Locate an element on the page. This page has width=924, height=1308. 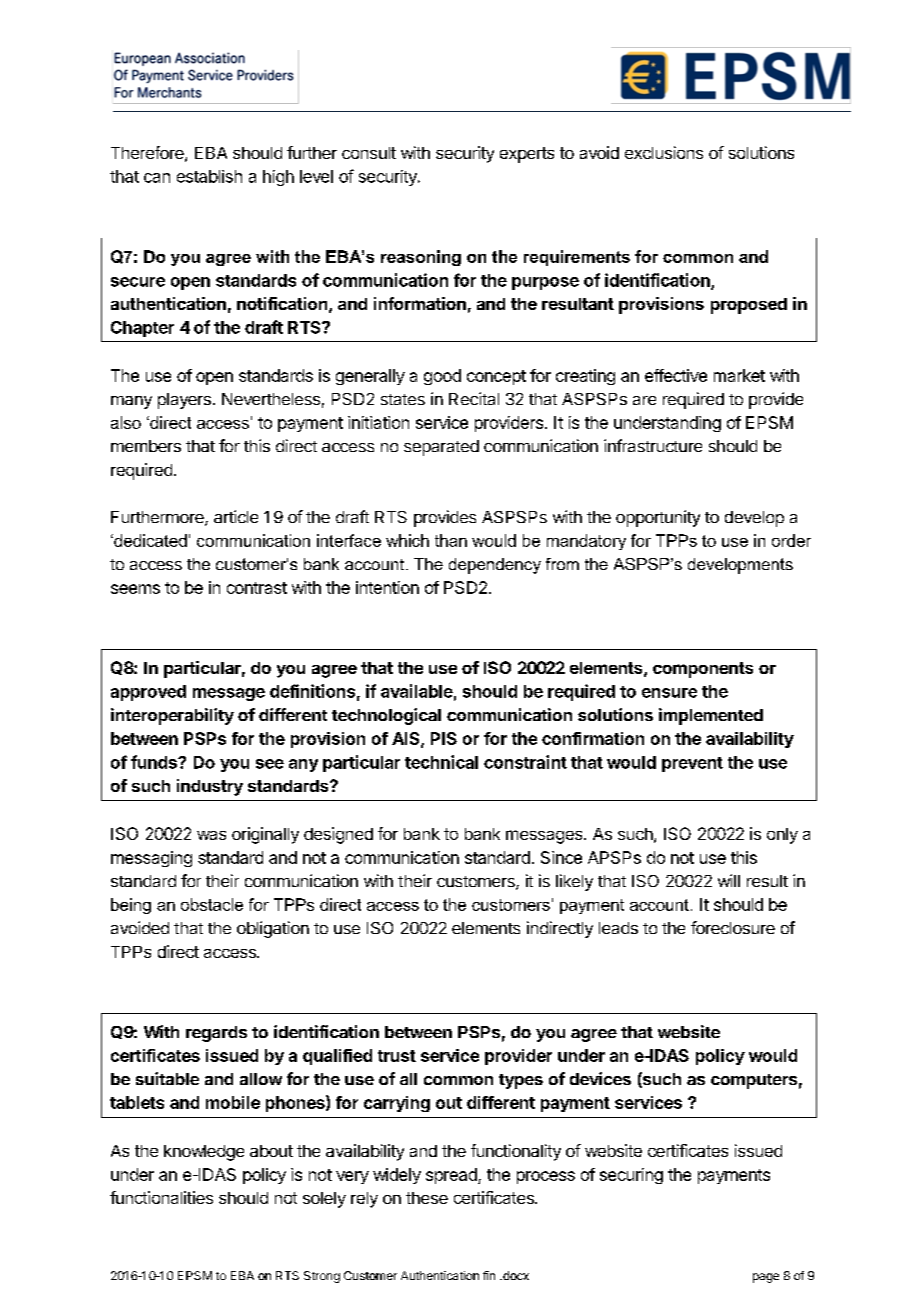
interoperability is located at coordinates (172, 716).
